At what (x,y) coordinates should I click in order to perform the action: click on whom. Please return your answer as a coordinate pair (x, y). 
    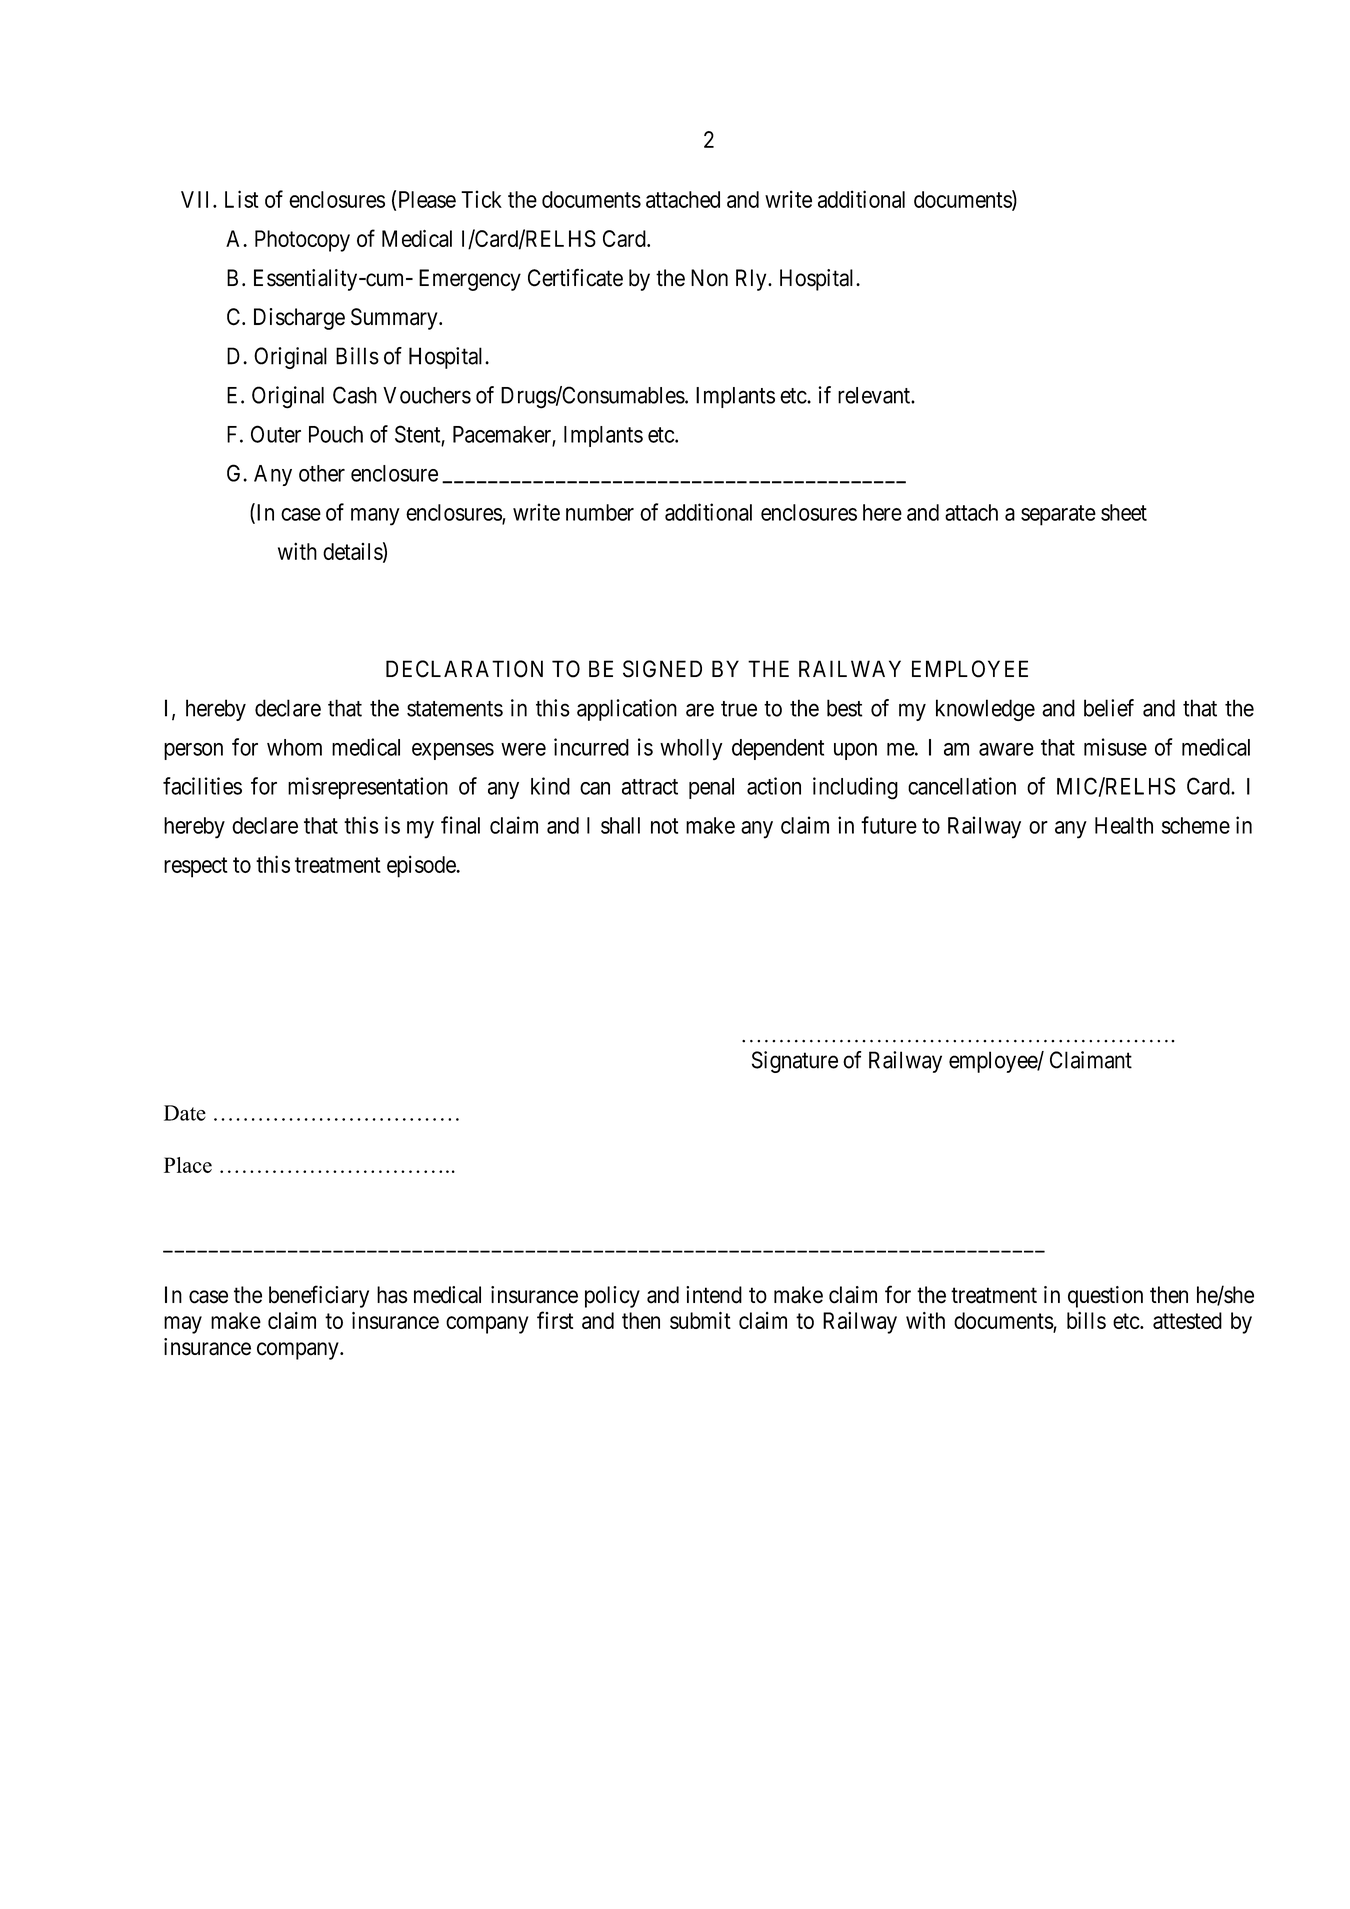
    Looking at the image, I should click on (294, 747).
